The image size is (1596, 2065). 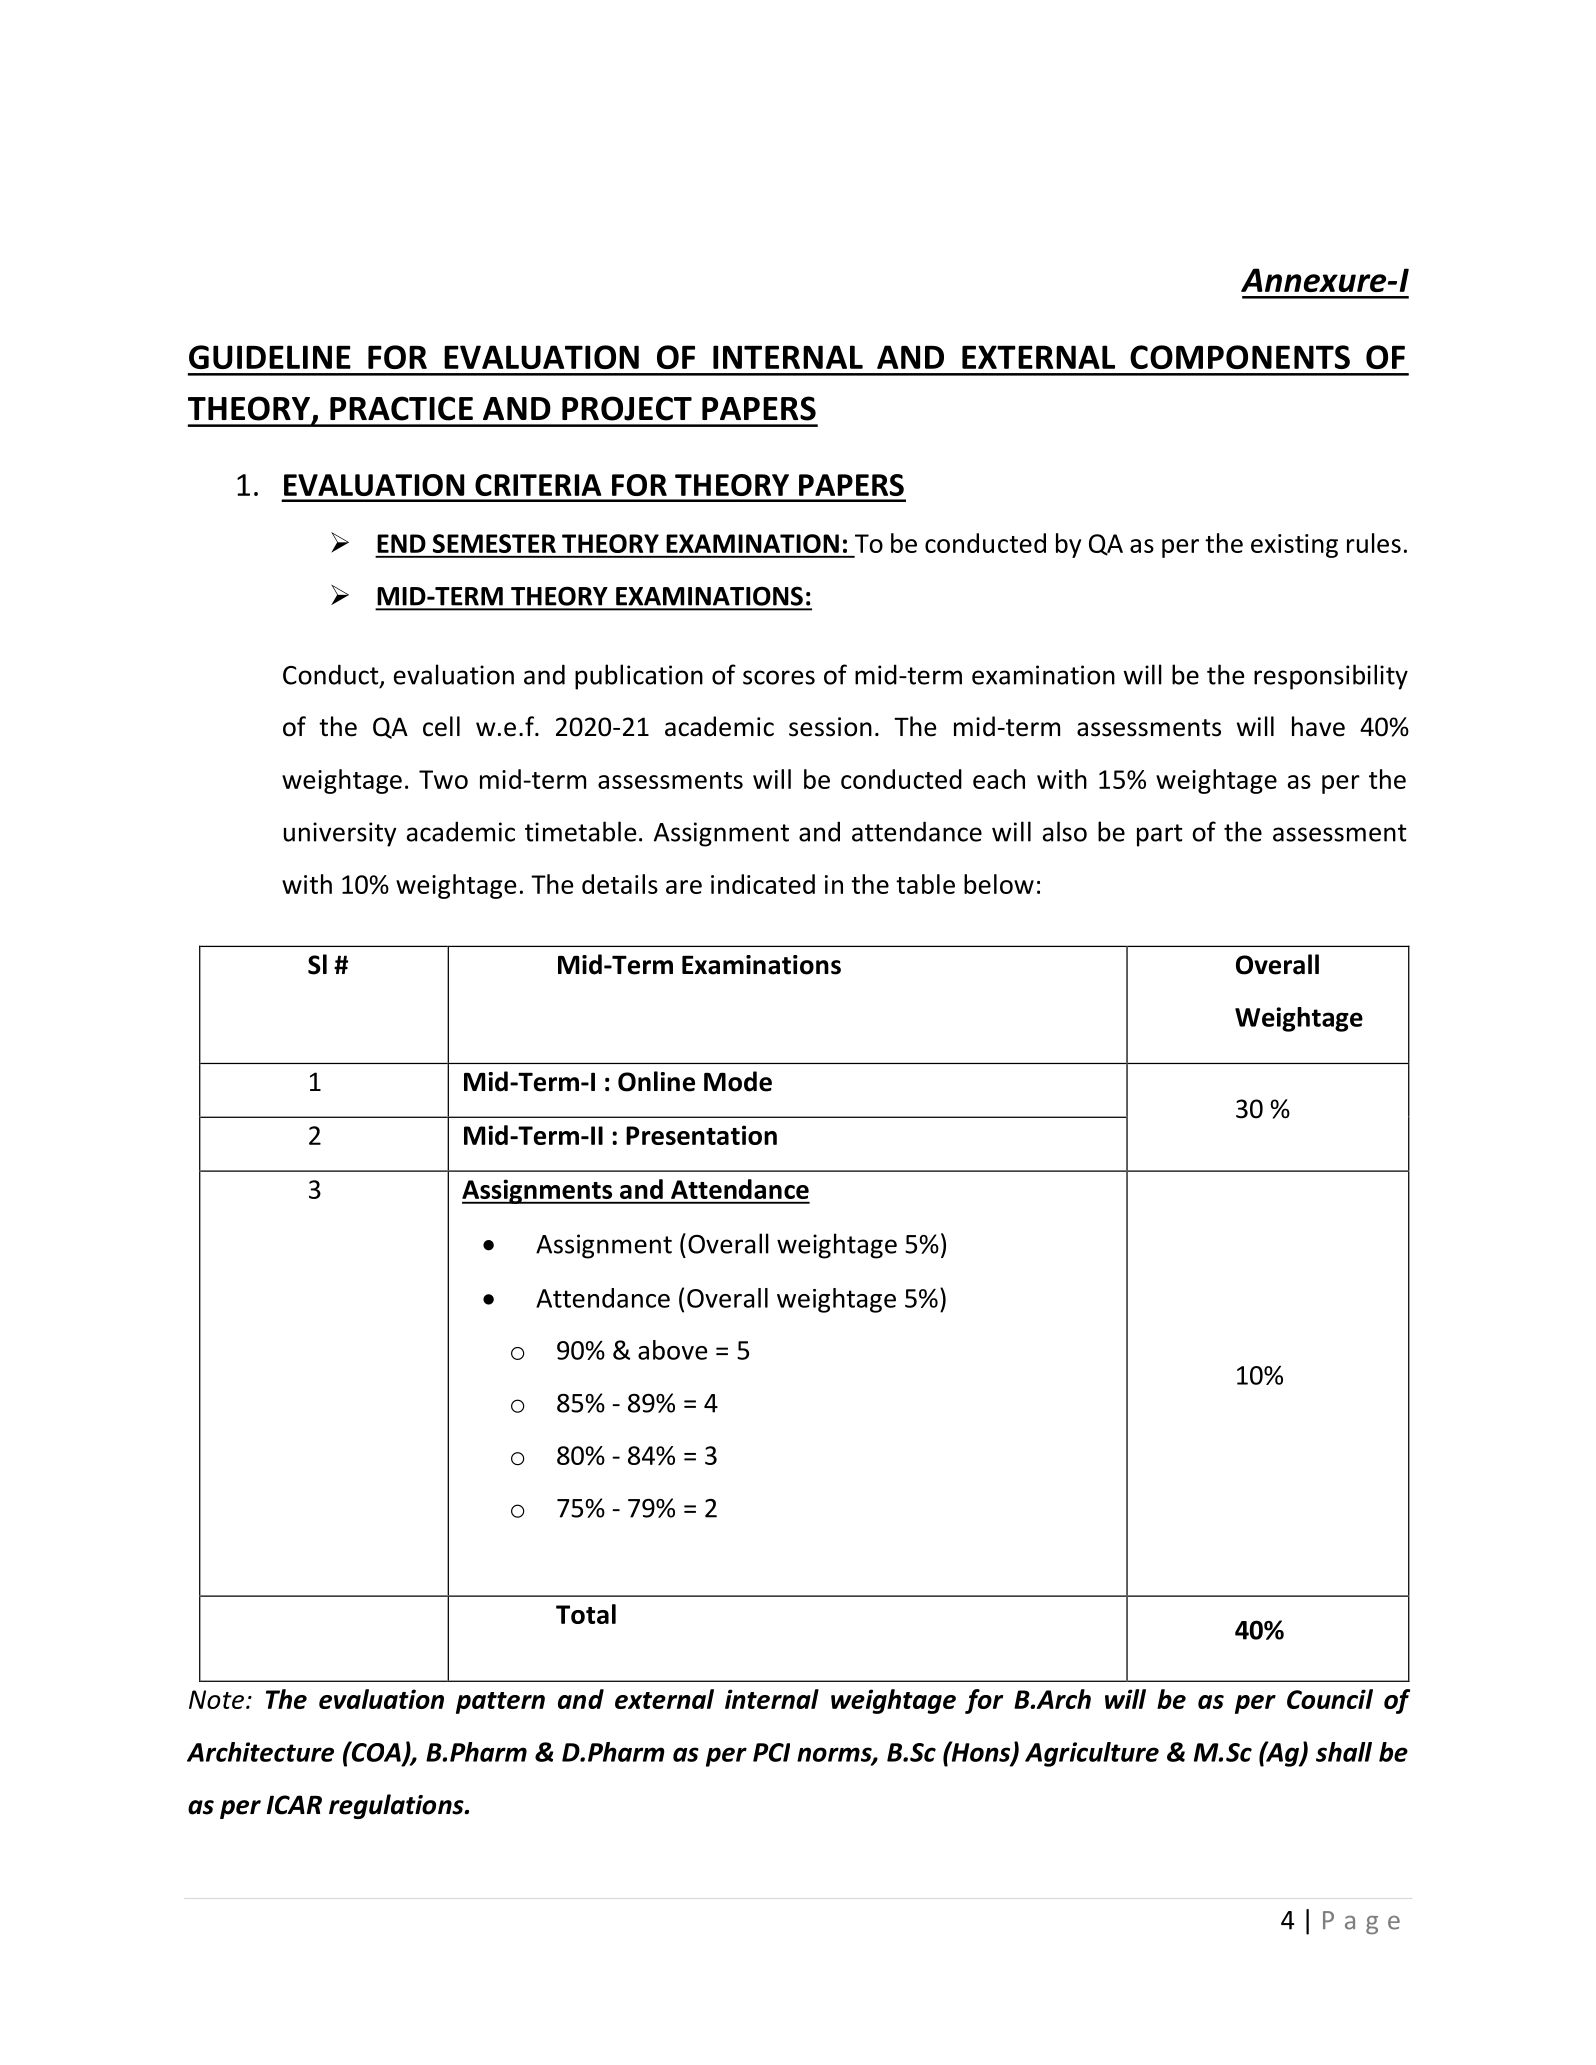 What do you see at coordinates (1318, 726) in the screenshot?
I see `have` at bounding box center [1318, 726].
